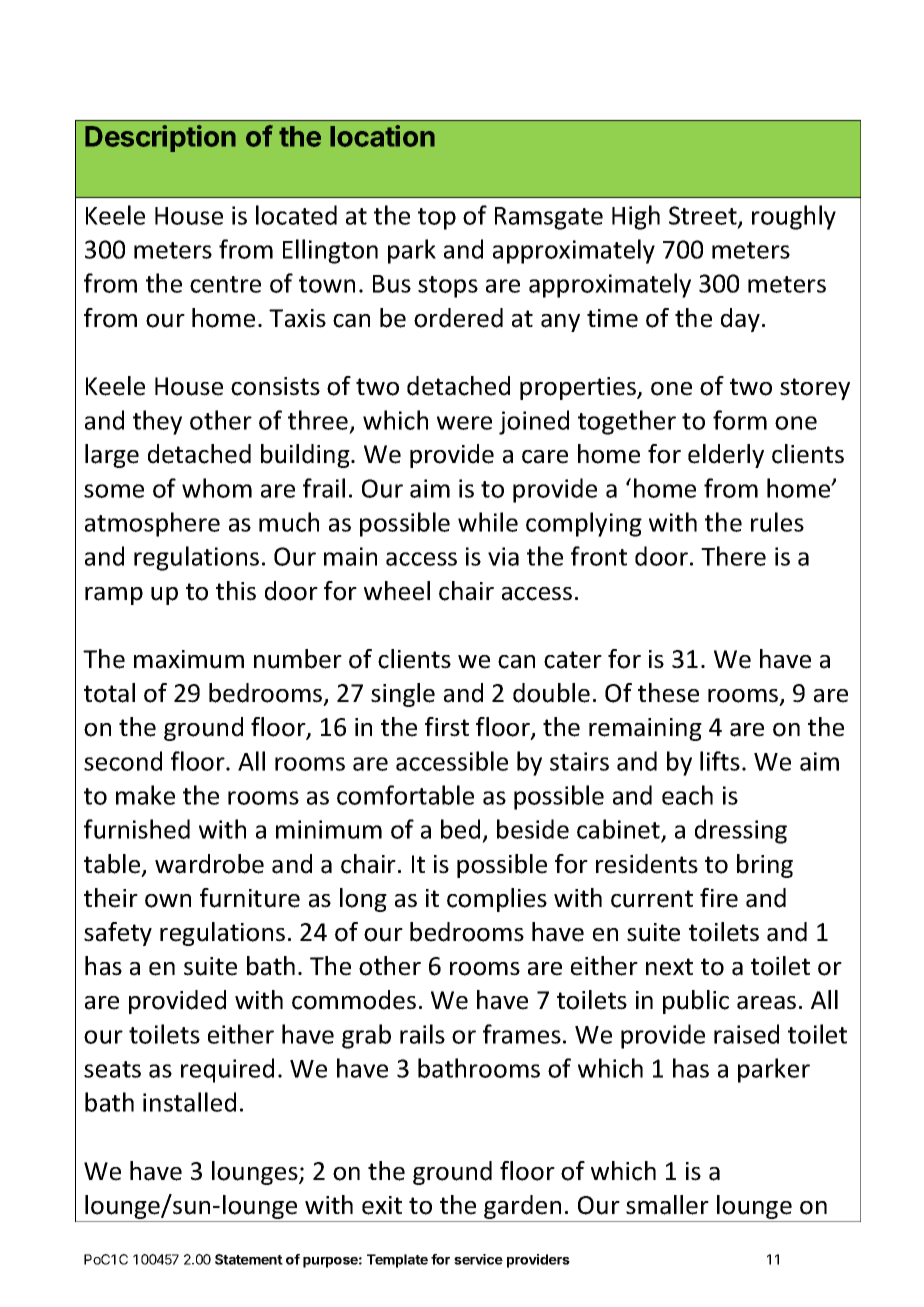 The image size is (924, 1307). What do you see at coordinates (382, 136) in the image?
I see `location` at bounding box center [382, 136].
